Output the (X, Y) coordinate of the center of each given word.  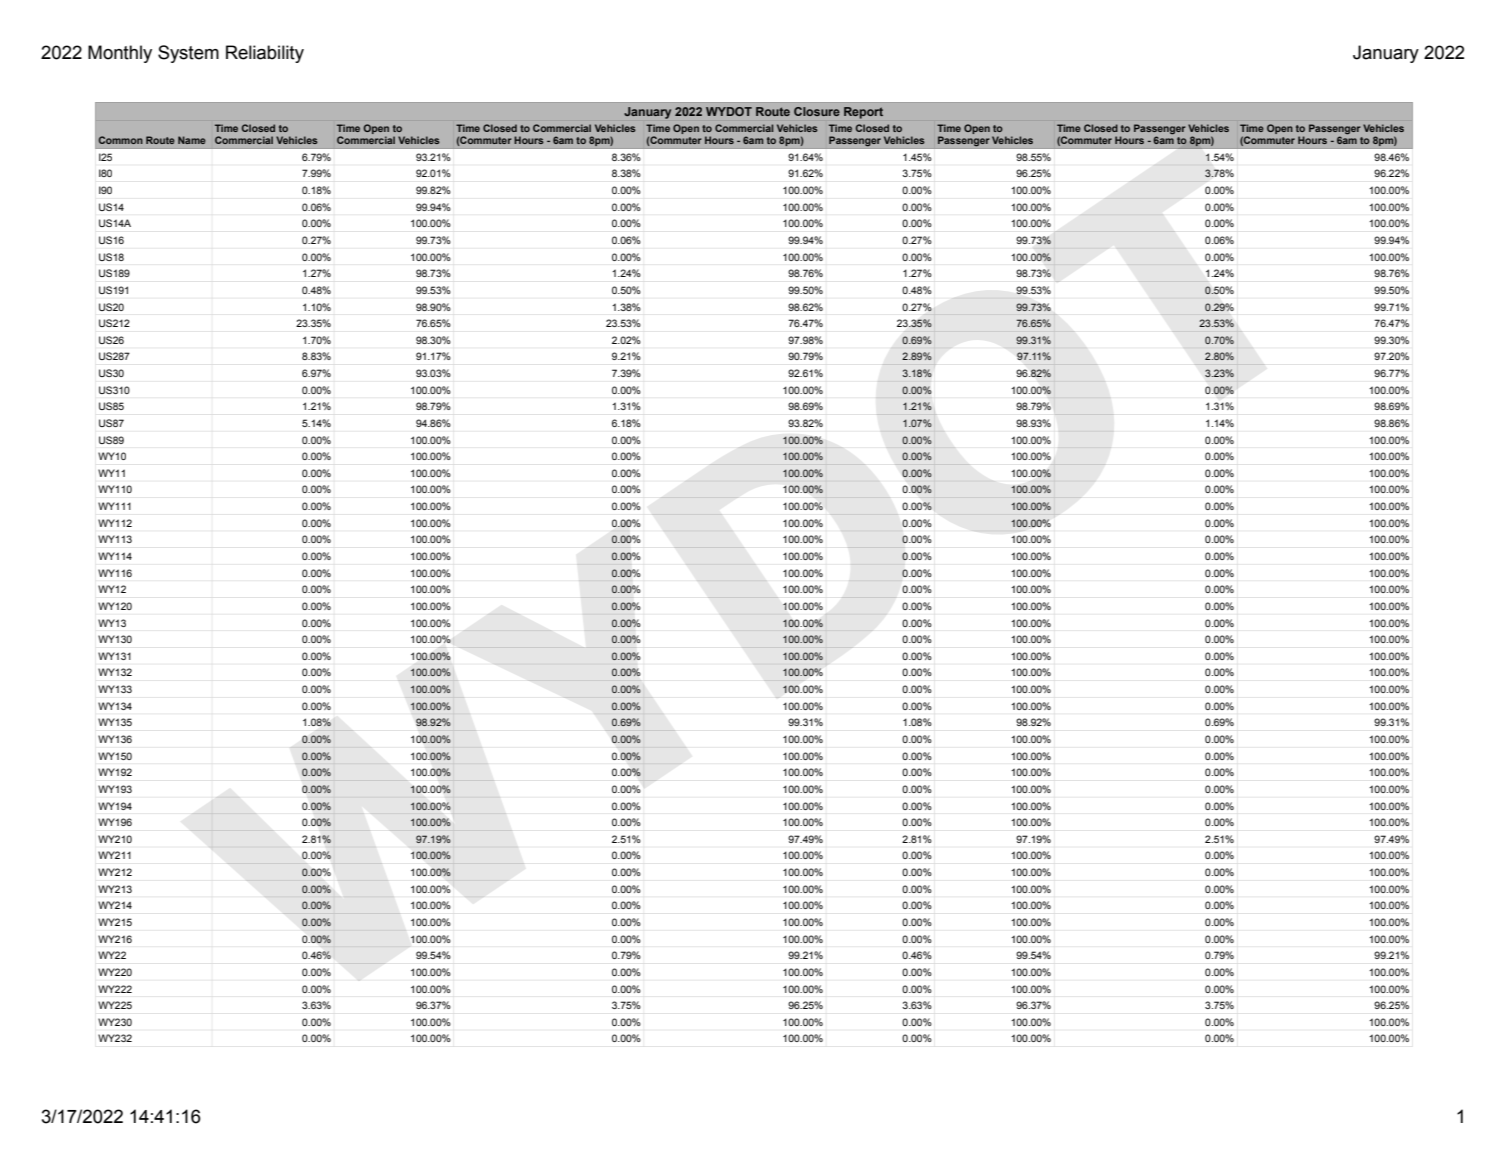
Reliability (265, 54)
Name (192, 140)
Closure (817, 111)
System (188, 54)
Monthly (120, 54)
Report (863, 113)
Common (121, 140)
